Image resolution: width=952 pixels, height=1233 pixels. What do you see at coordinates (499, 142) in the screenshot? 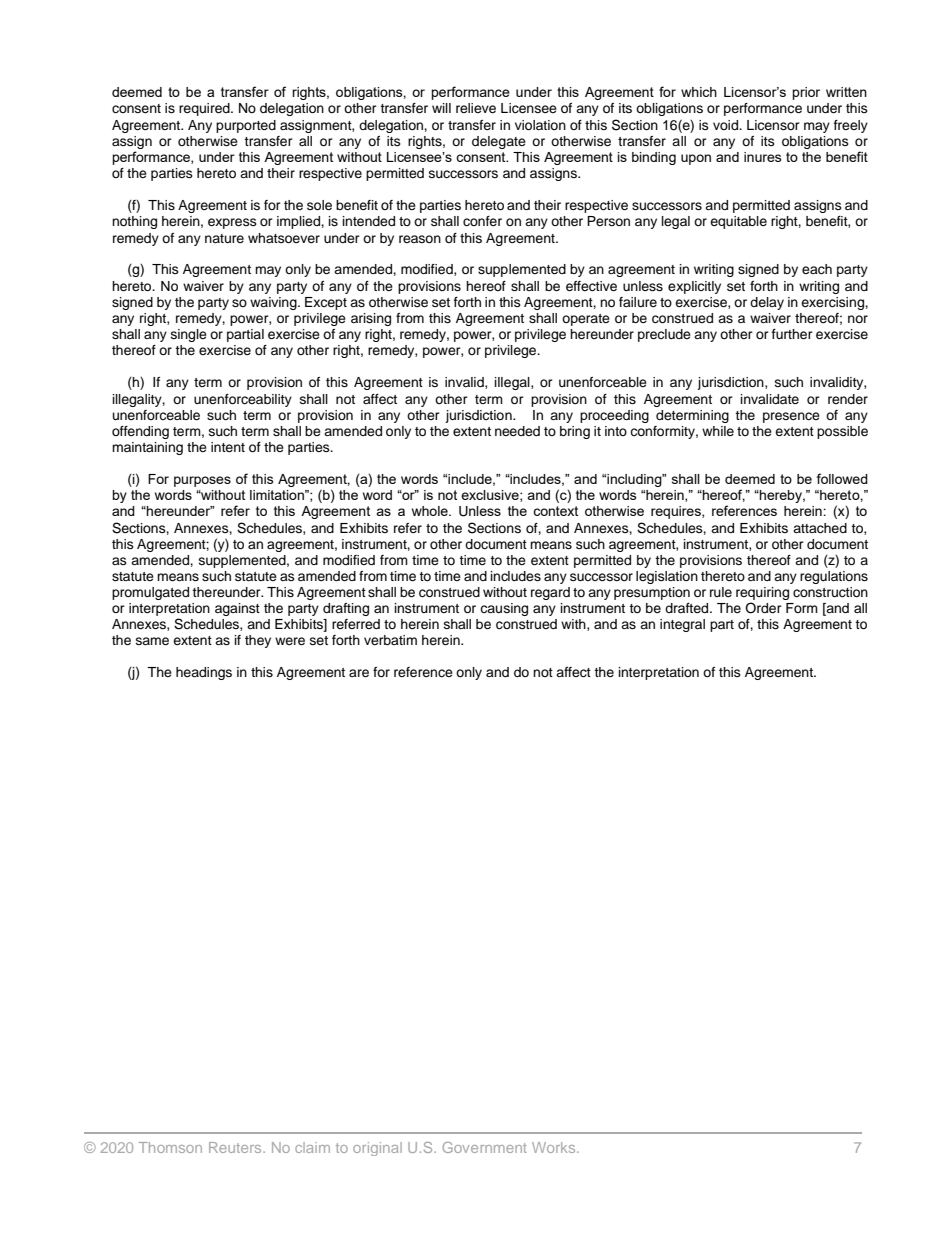
I see `delegate` at bounding box center [499, 142].
